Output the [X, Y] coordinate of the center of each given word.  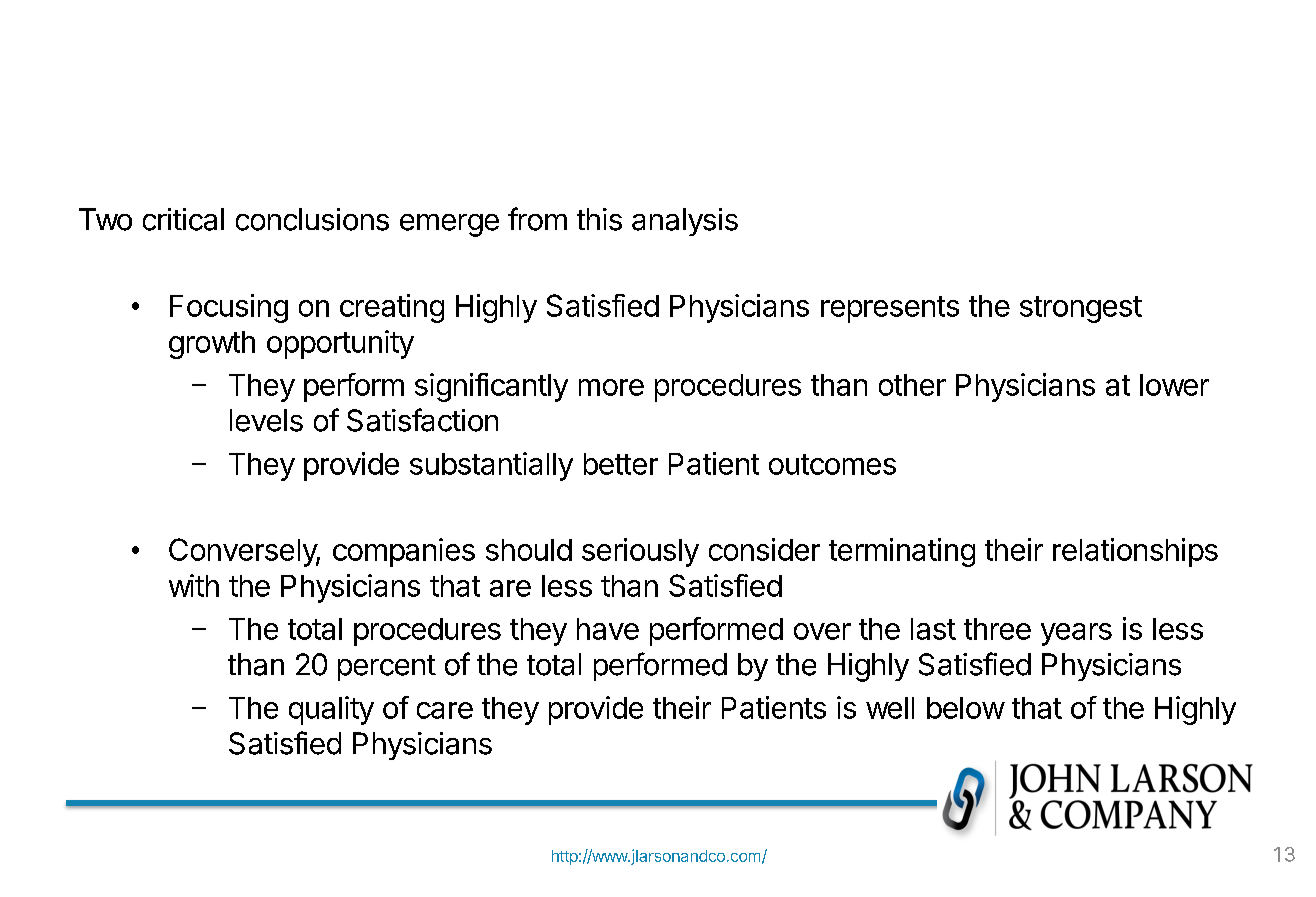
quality [331, 710]
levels [266, 420]
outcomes [832, 464]
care [445, 710]
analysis [685, 222]
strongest [1081, 309]
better [621, 464]
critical [183, 219]
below [966, 708]
